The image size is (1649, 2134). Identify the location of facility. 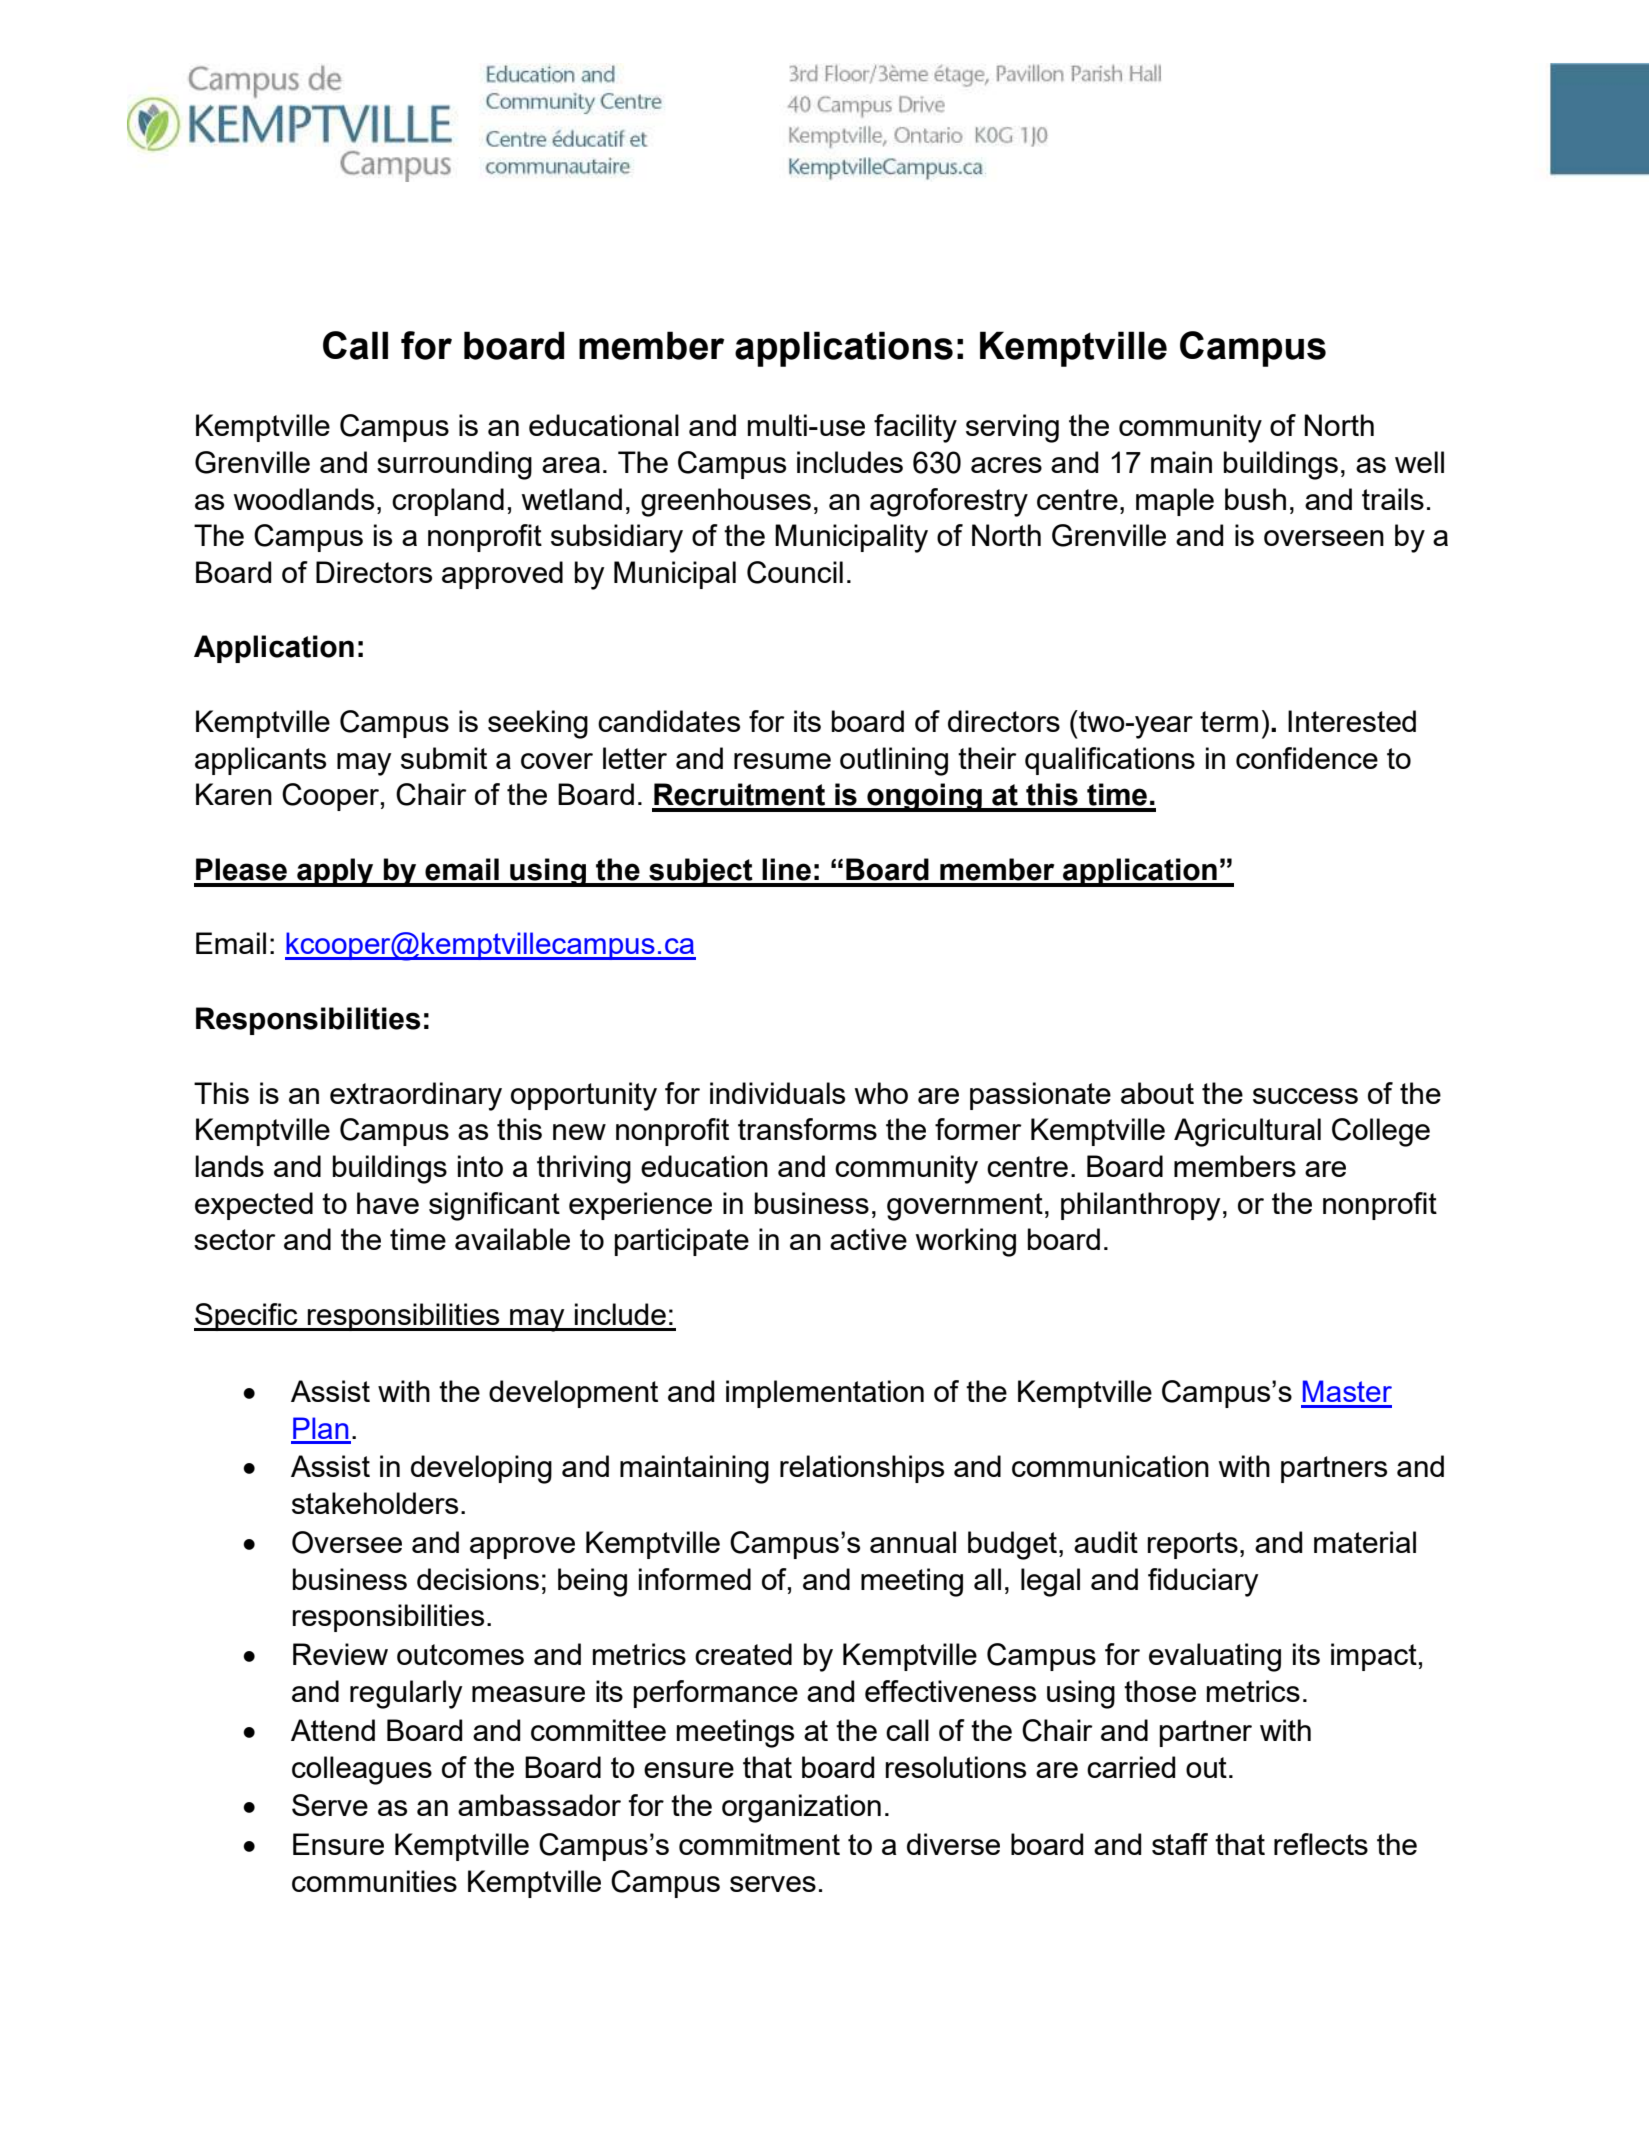
(915, 428).
